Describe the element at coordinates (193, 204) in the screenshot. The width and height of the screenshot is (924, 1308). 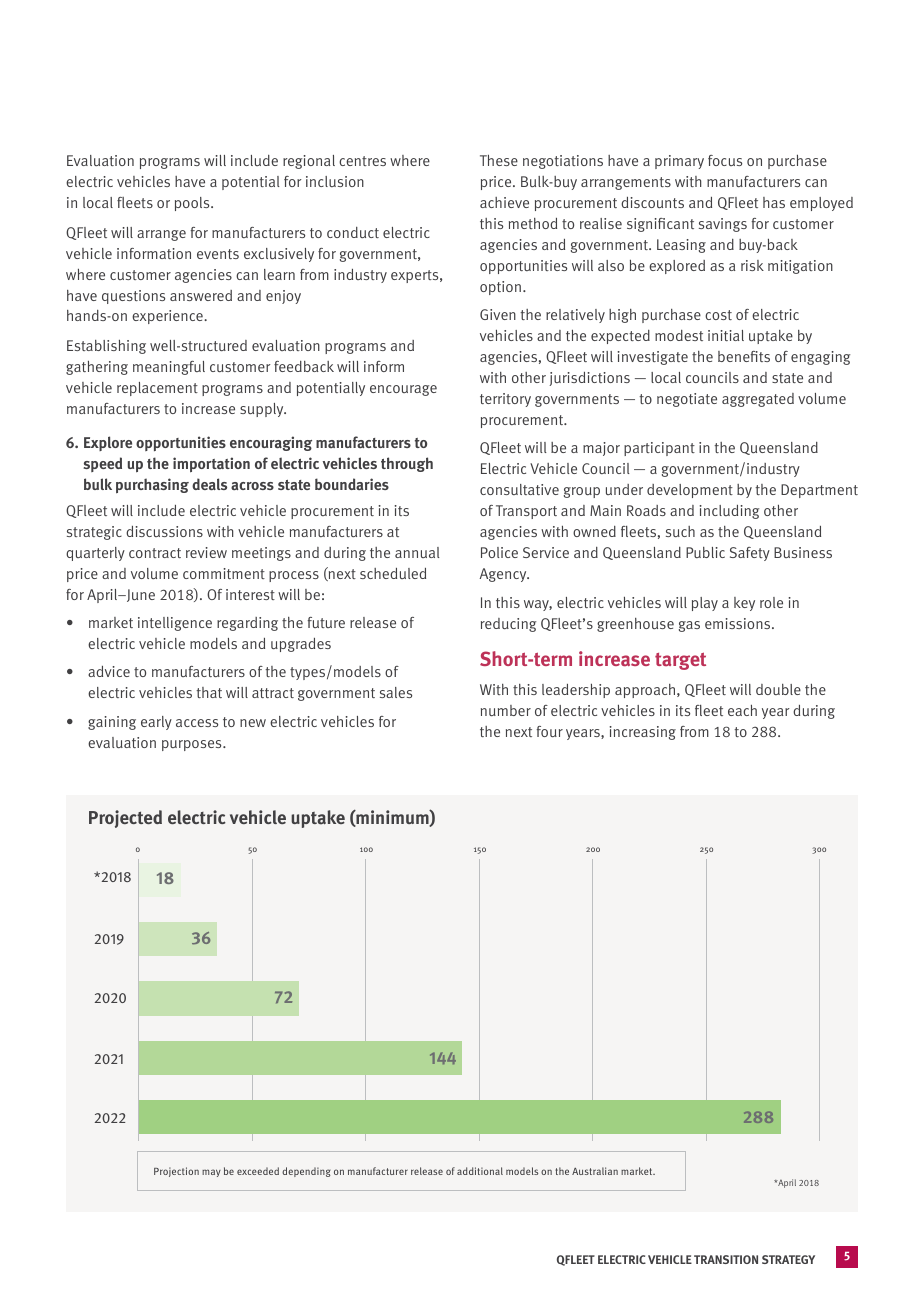
I see `pools` at that location.
